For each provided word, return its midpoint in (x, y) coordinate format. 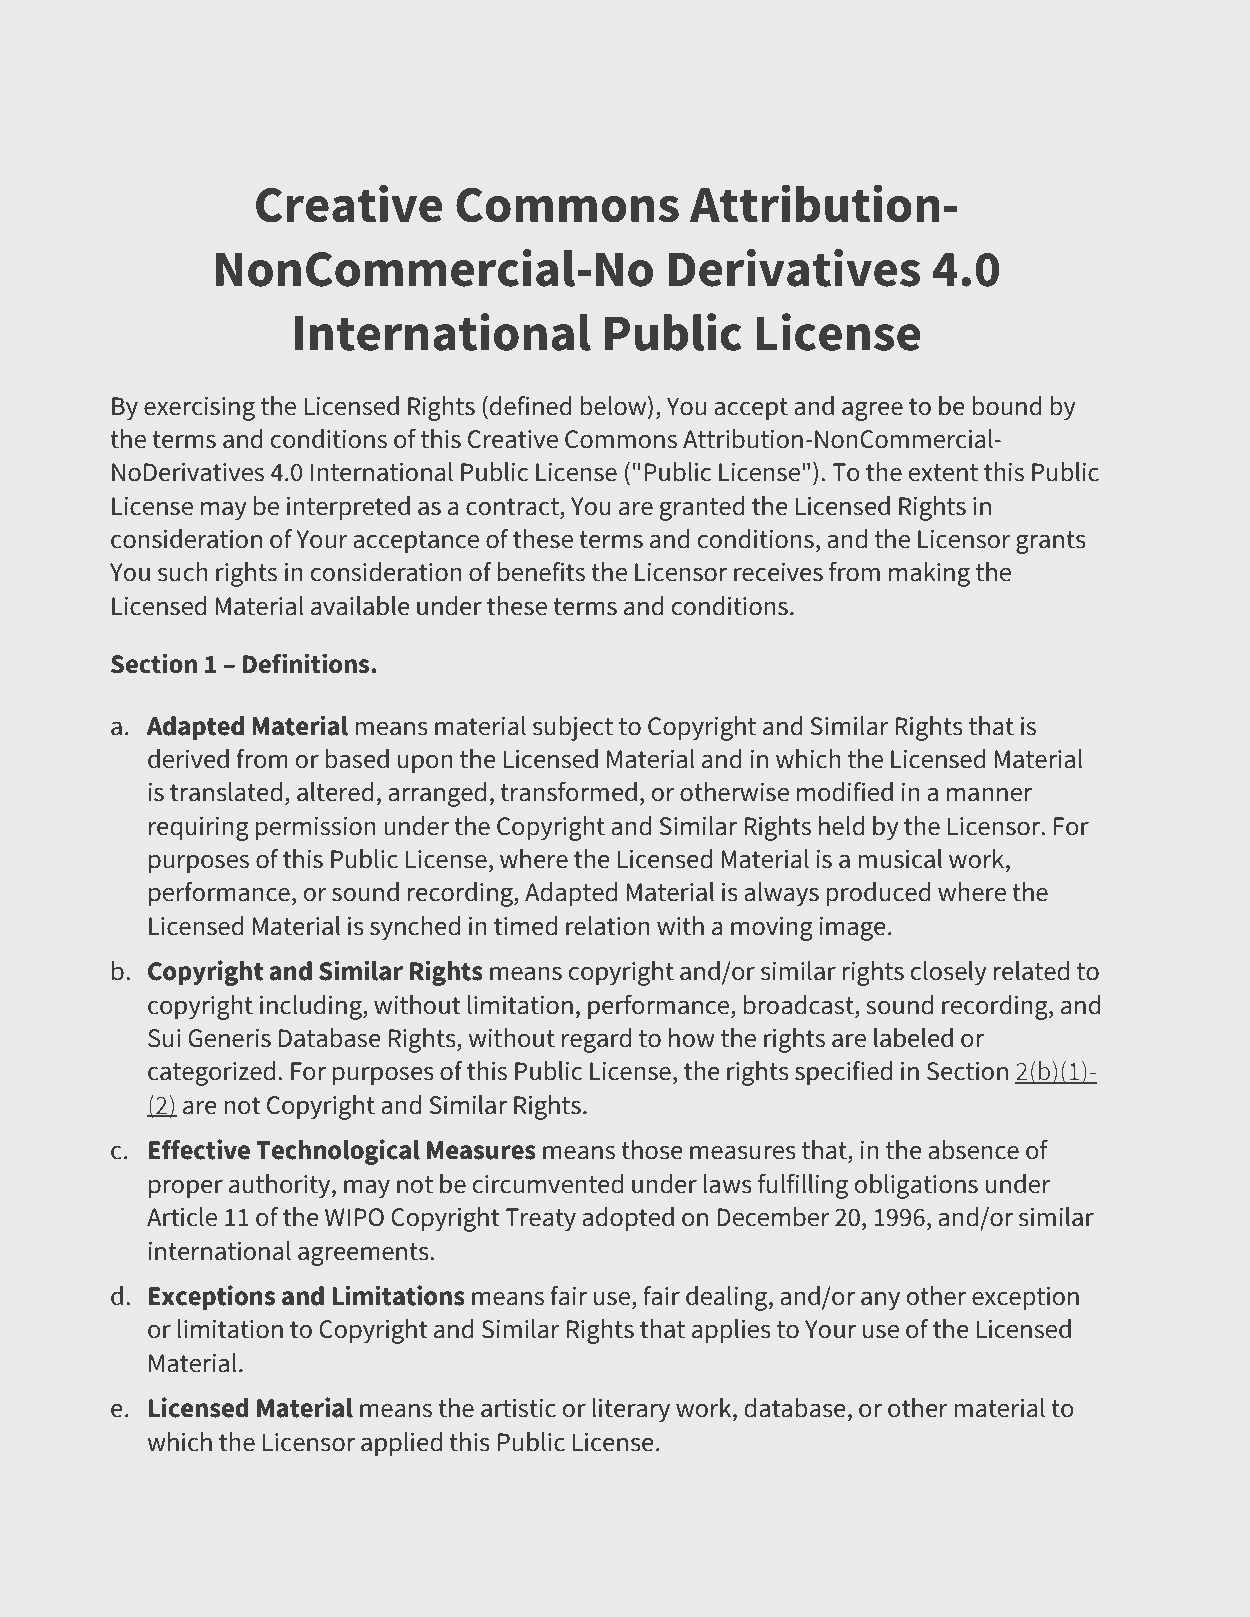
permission (316, 829)
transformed (568, 792)
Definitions (307, 663)
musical (900, 859)
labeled (913, 1038)
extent (943, 473)
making (929, 574)
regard (596, 1040)
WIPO (354, 1217)
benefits (541, 572)
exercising (199, 409)
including (312, 1007)
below (615, 405)
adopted (628, 1219)
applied (401, 1444)
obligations (916, 1186)
